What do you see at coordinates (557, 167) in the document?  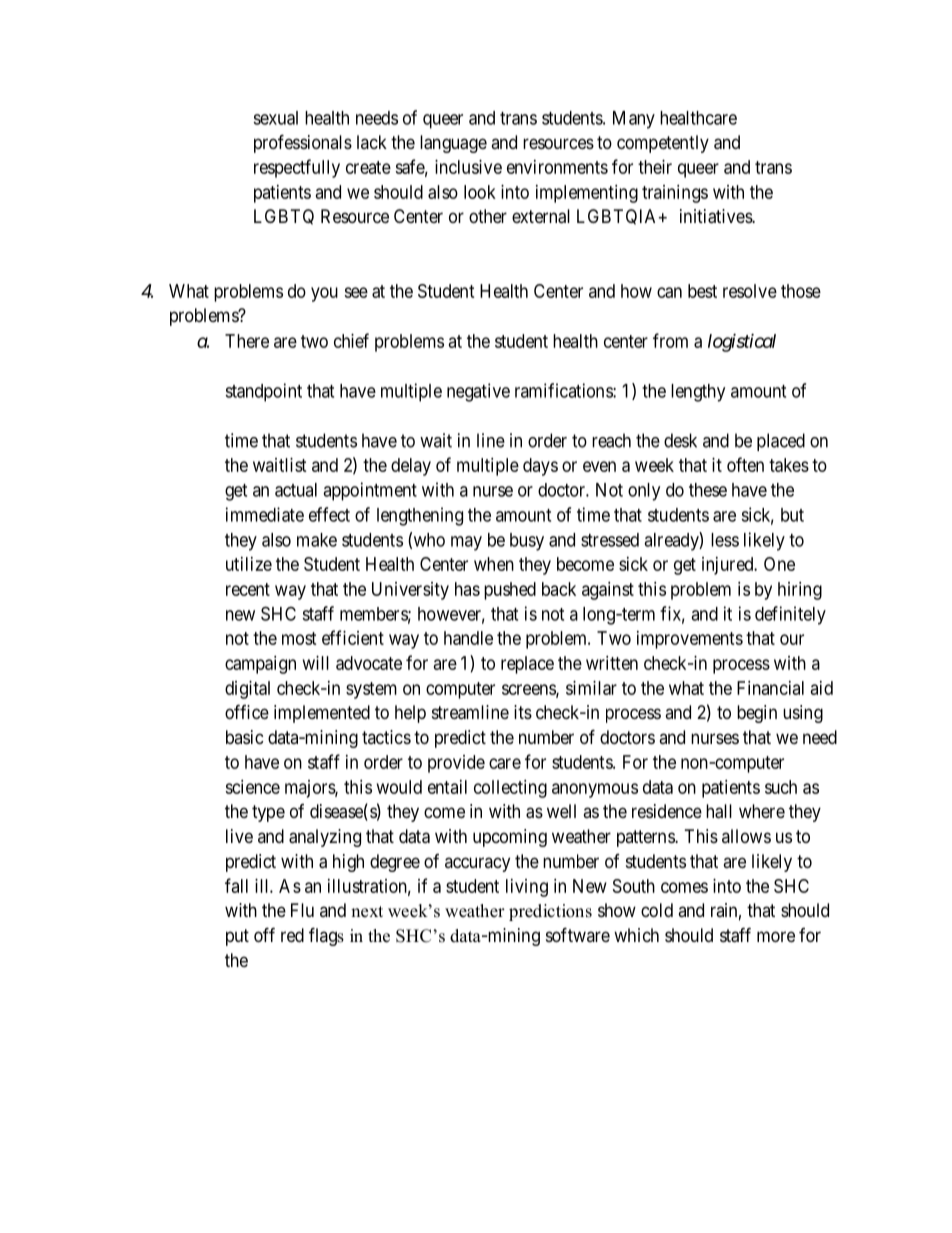 I see `environments` at bounding box center [557, 167].
